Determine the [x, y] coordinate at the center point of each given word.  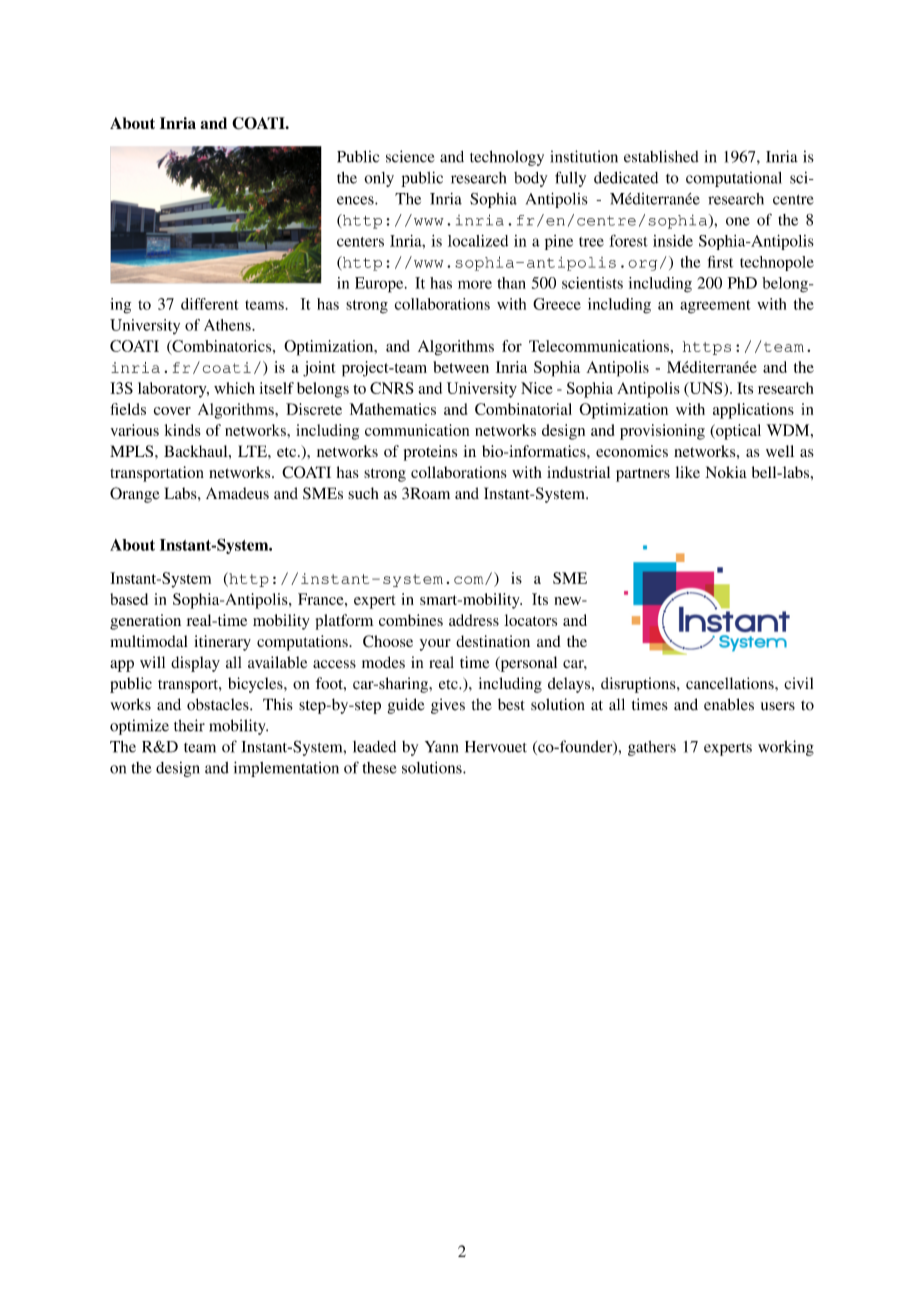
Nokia [726, 472]
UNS [706, 389]
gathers [652, 748]
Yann [441, 747]
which [234, 388]
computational [734, 179]
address [474, 620]
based [129, 599]
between [461, 367]
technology [507, 158]
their [189, 725]
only [379, 179]
